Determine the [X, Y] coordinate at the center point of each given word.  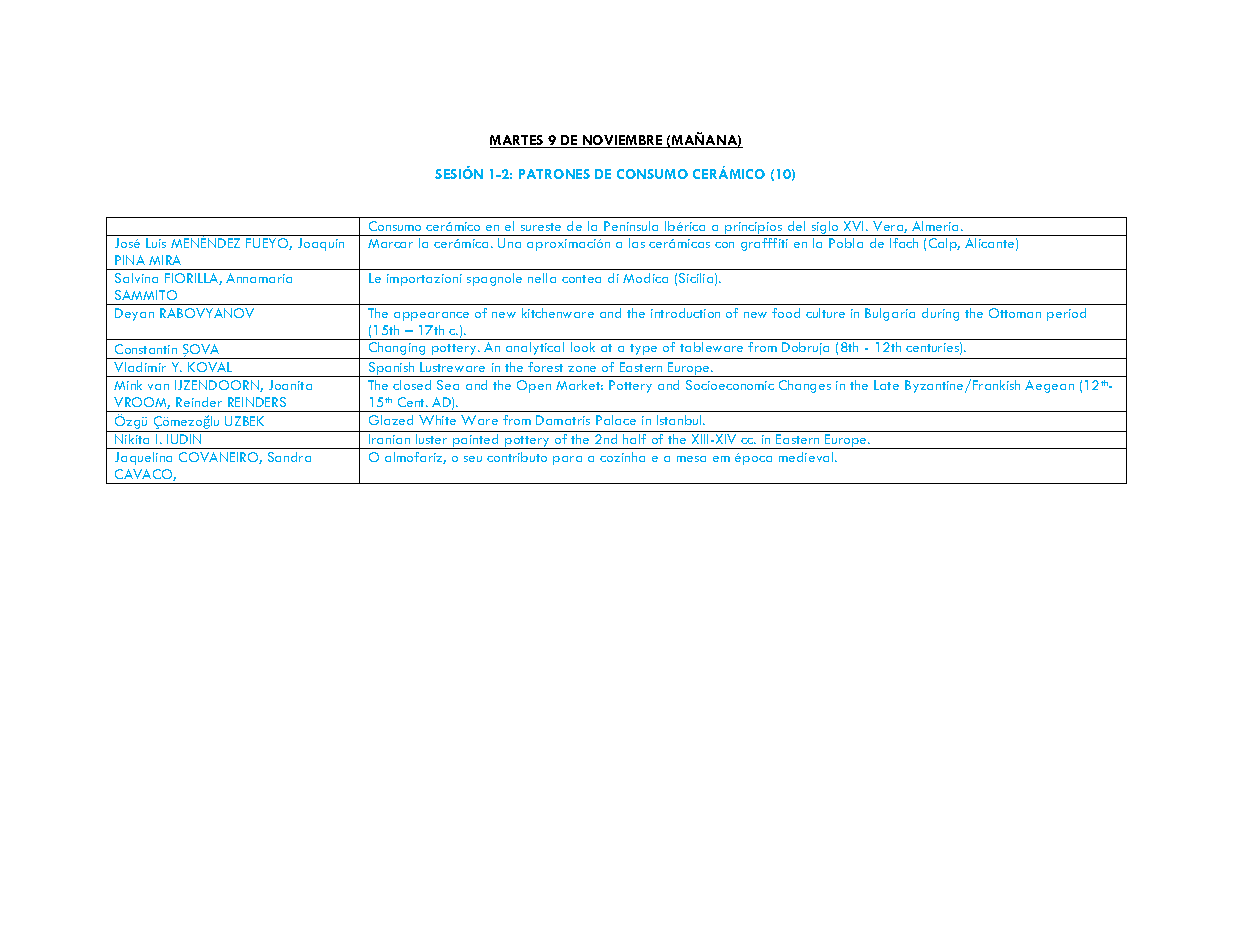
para [567, 460]
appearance [431, 316]
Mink [128, 385]
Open [534, 386]
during [940, 314]
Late [886, 385]
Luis [156, 243]
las [637, 243]
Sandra [289, 457]
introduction [685, 313]
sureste [541, 227]
